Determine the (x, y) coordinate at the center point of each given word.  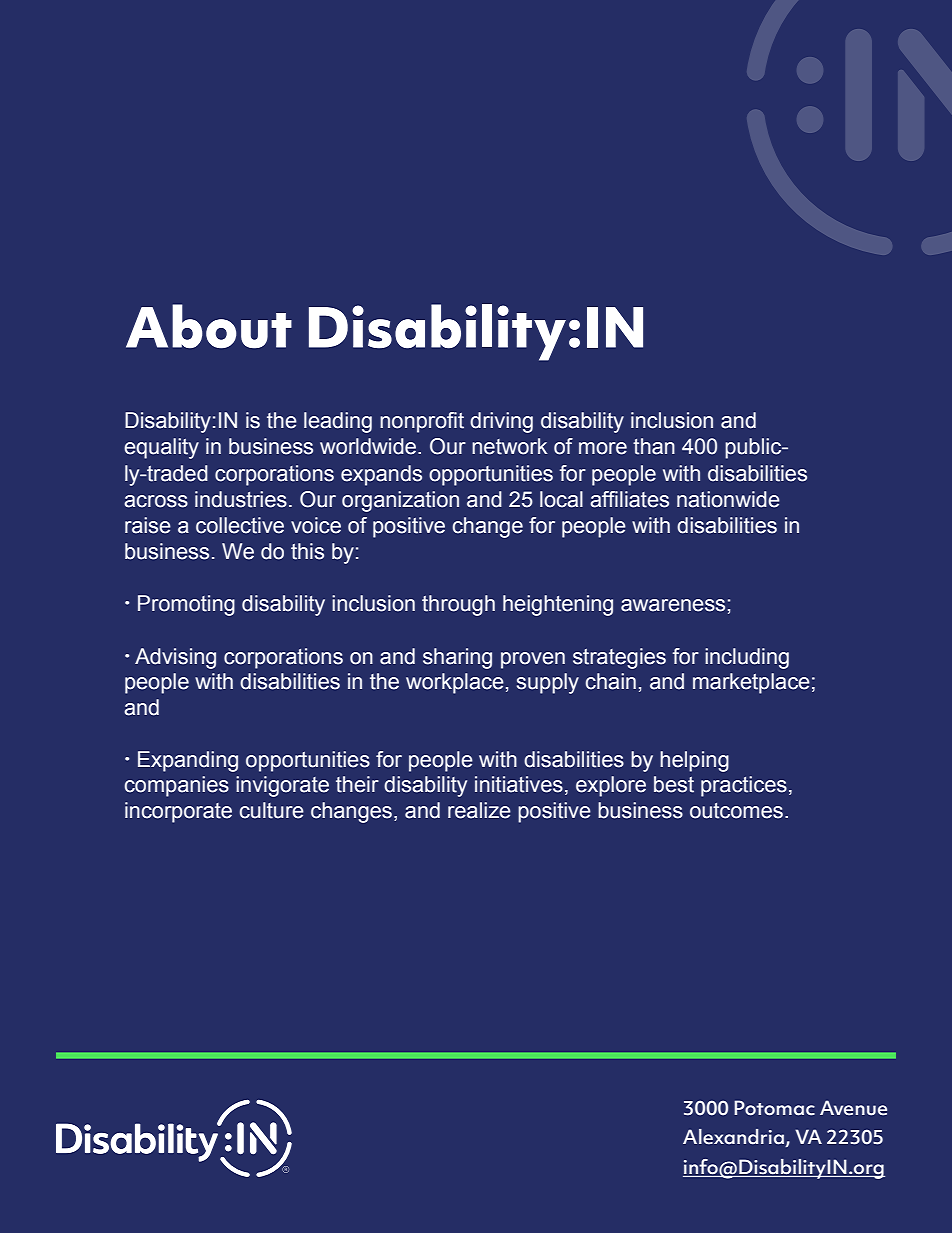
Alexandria (734, 1138)
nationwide (728, 499)
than (654, 446)
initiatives (519, 784)
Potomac (774, 1108)
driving (501, 422)
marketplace (751, 683)
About (209, 326)
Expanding (188, 761)
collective (240, 525)
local (561, 499)
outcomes (736, 811)
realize (479, 810)
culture (272, 810)
